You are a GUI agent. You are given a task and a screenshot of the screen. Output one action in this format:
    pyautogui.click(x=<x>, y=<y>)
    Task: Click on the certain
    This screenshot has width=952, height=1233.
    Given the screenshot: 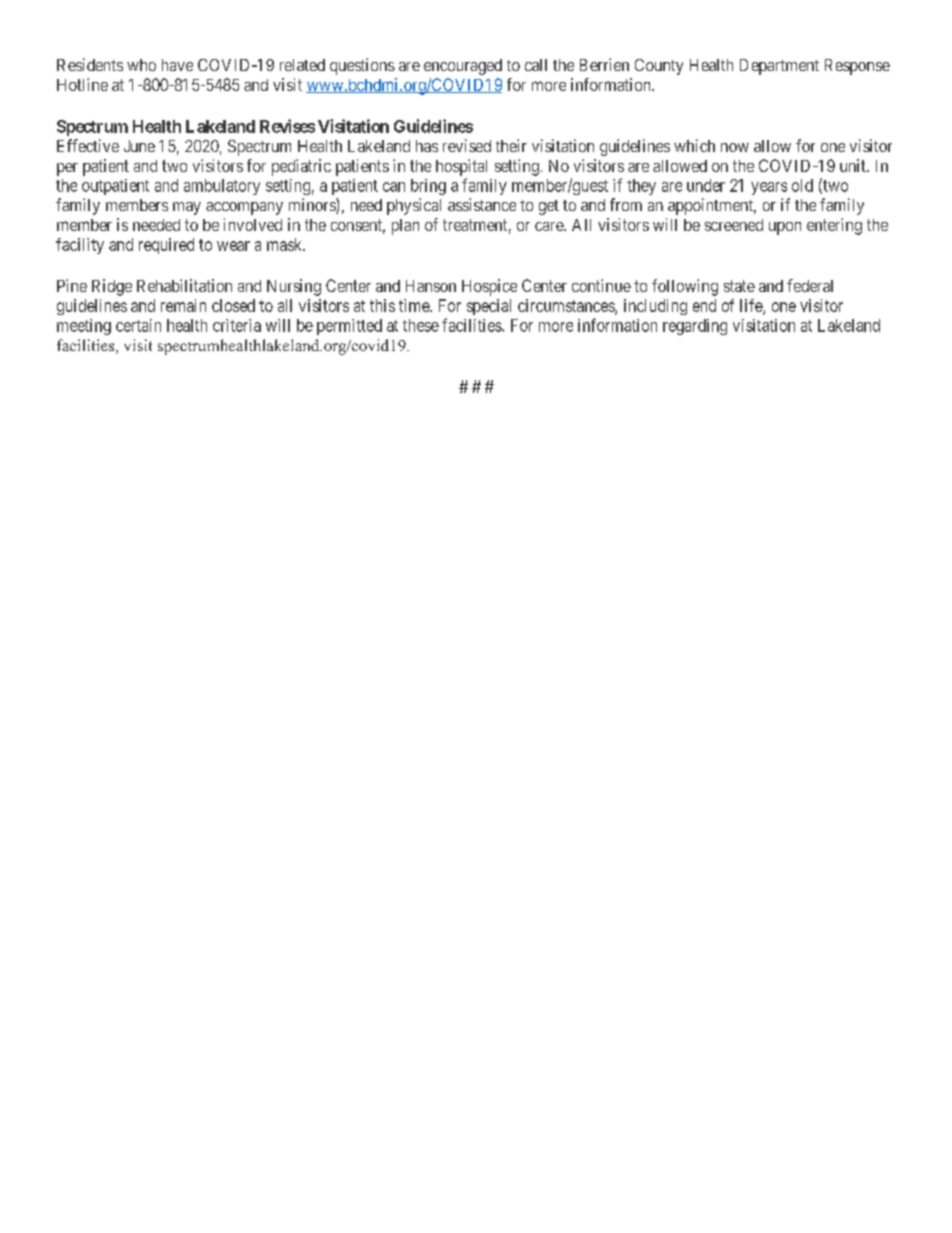 What is the action you would take?
    pyautogui.click(x=138, y=325)
